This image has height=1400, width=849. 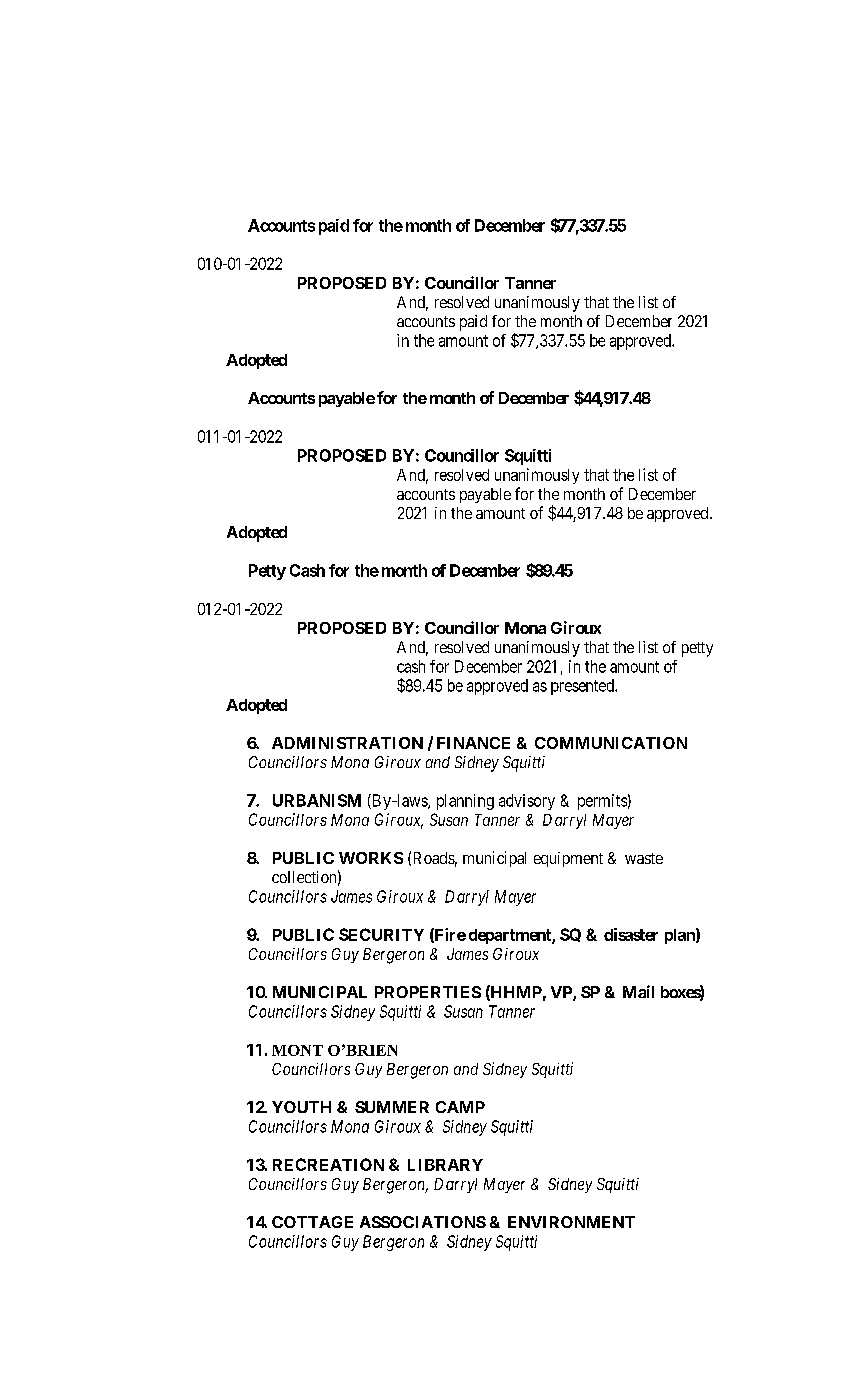 I want to click on ADMINISTRATION, so click(x=347, y=743).
